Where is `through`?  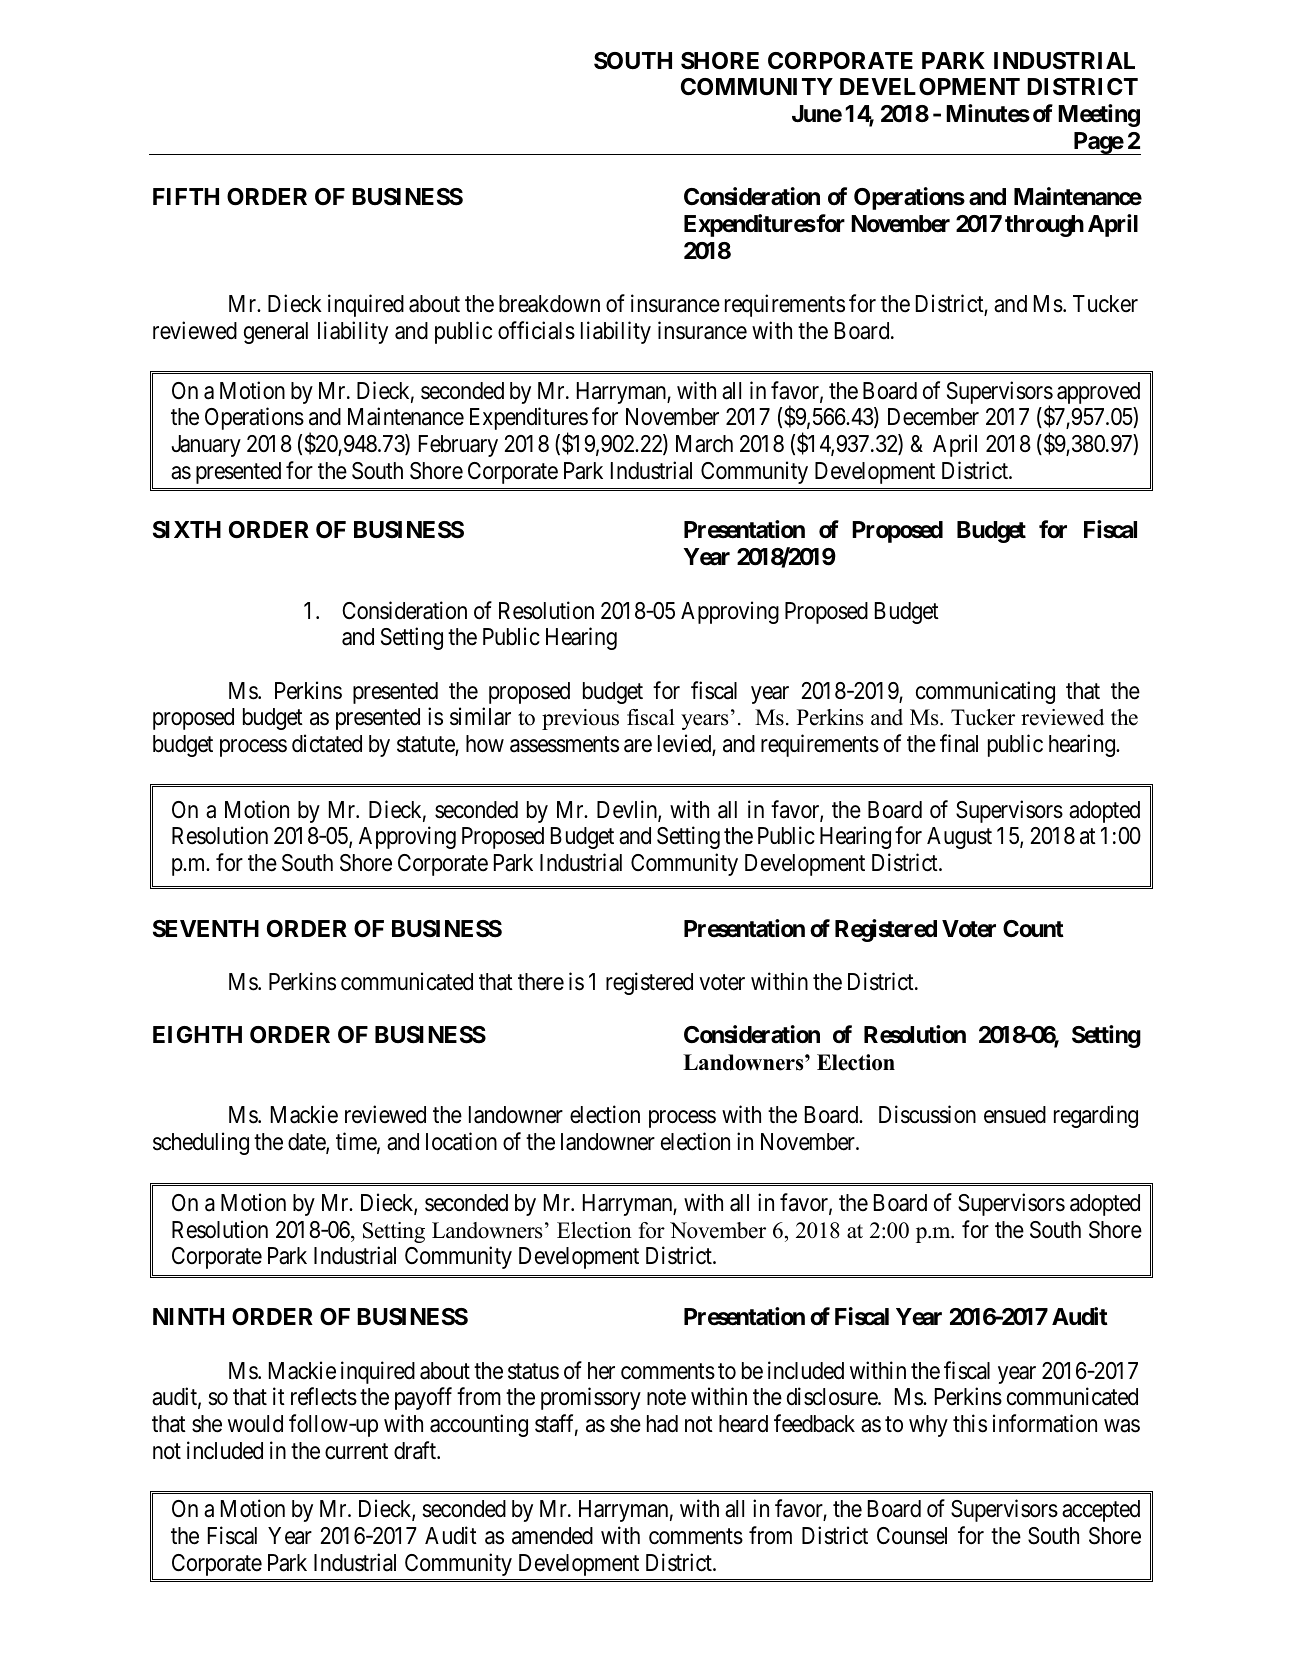
through is located at coordinates (1044, 226).
